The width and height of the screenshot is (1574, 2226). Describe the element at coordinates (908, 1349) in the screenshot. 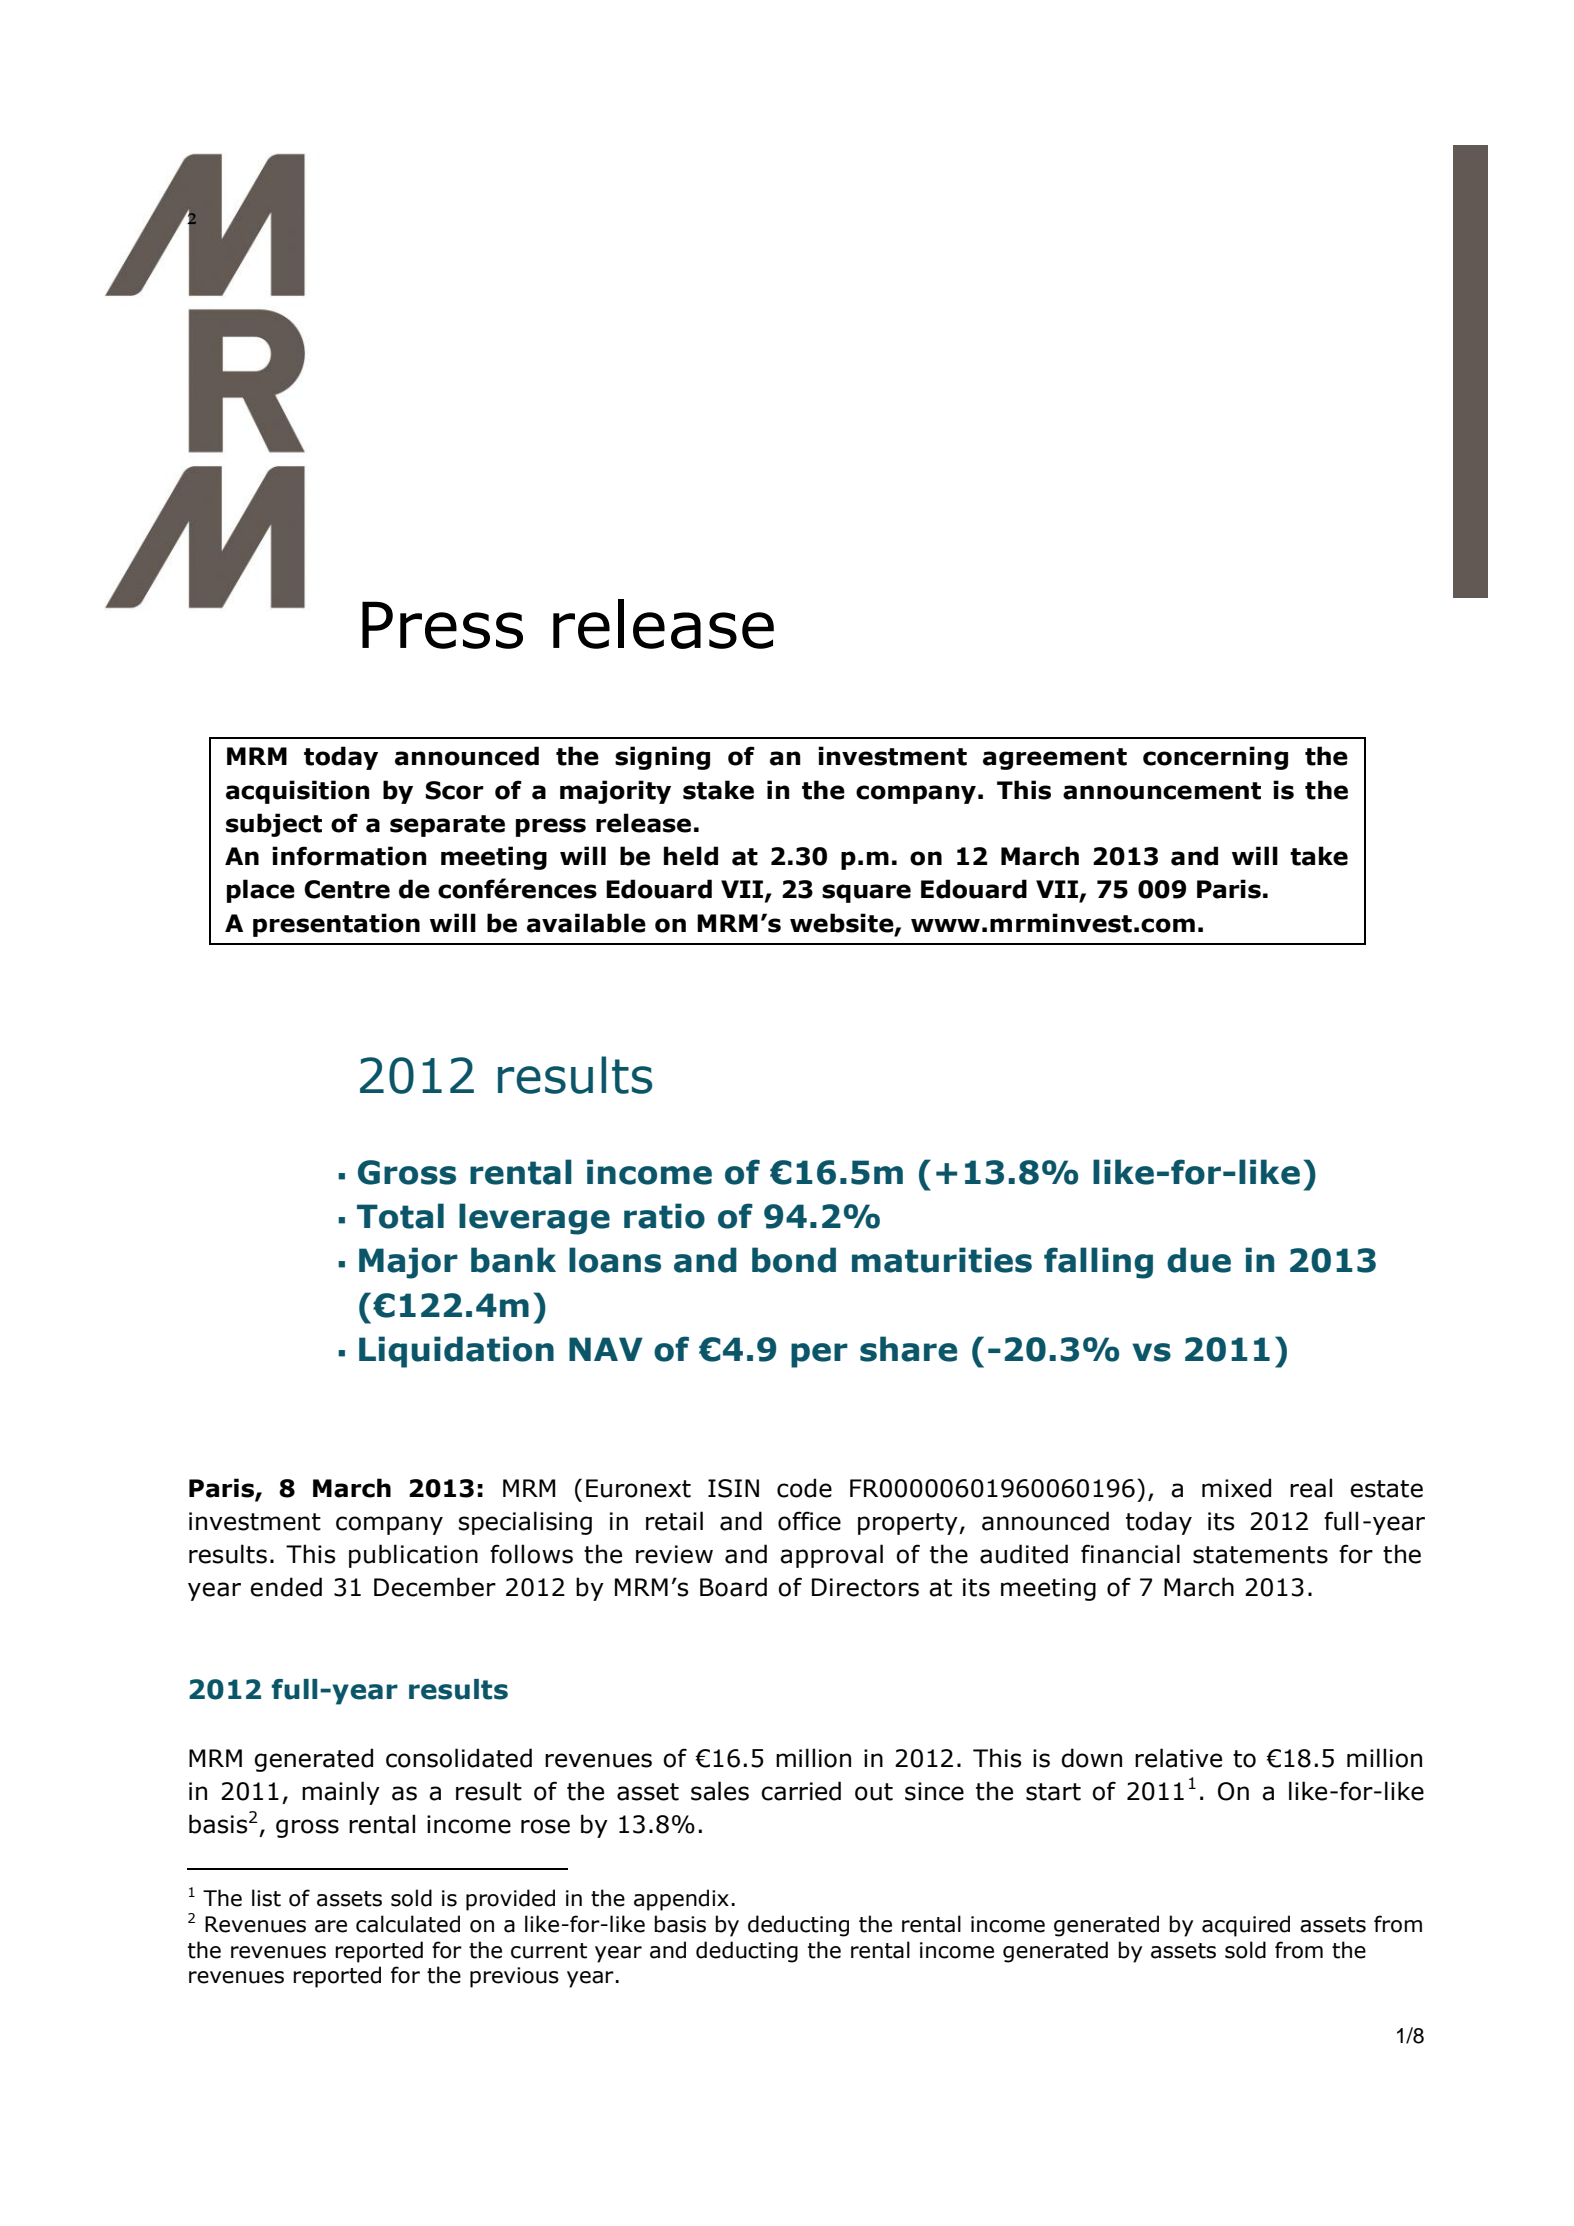

I see `share` at that location.
